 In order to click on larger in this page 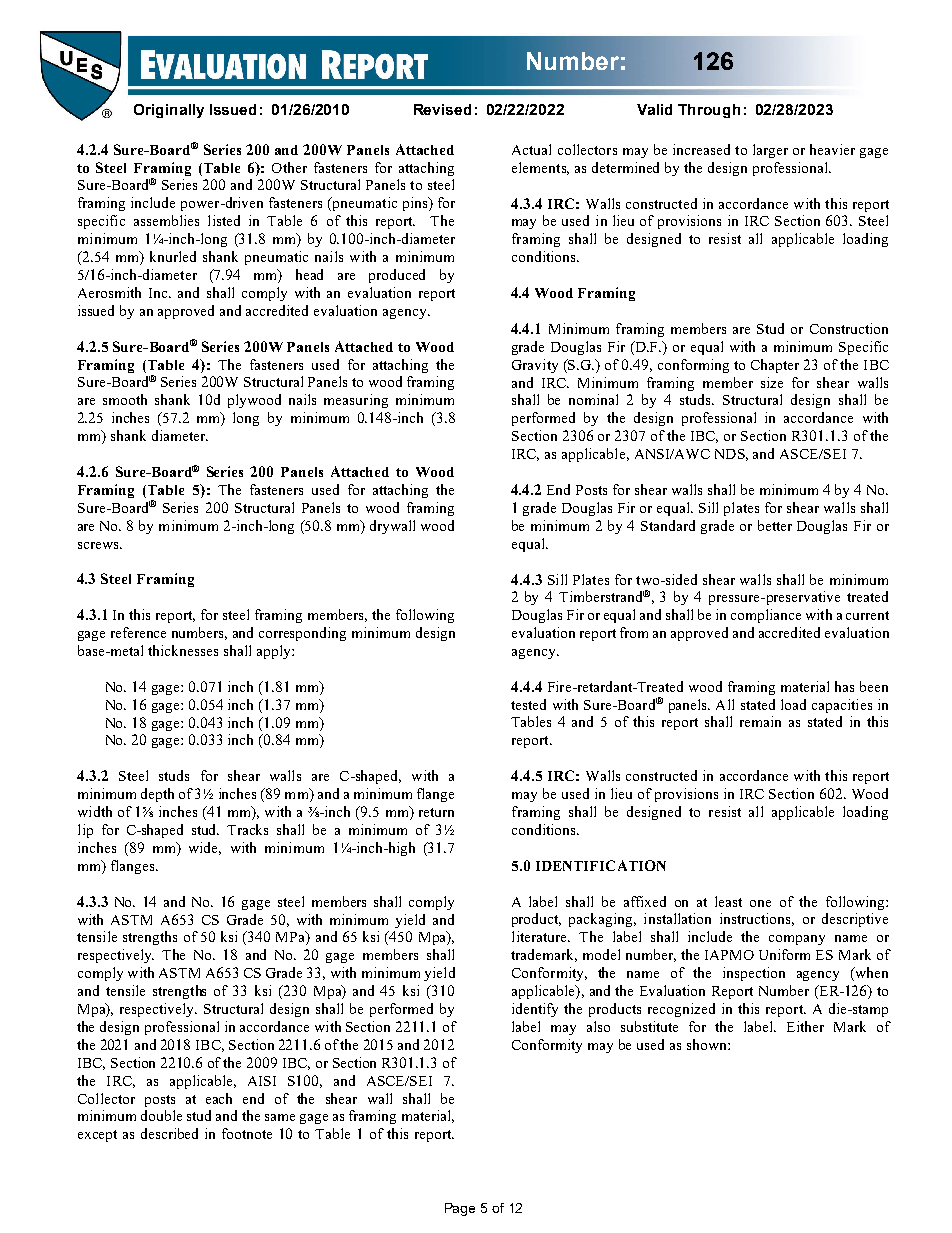, I will do `click(770, 151)`.
